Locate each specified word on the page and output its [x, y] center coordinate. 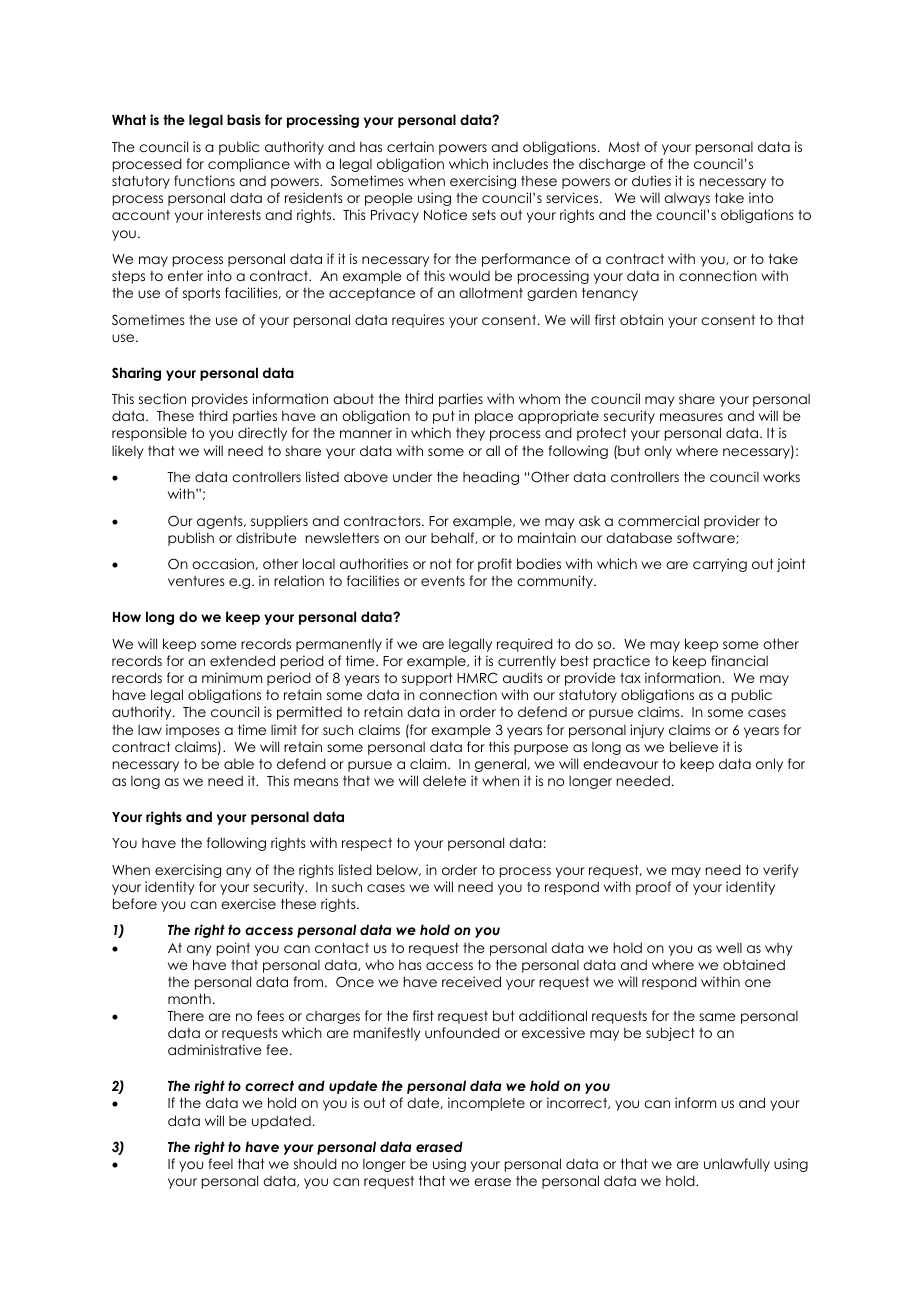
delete [444, 780]
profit [495, 565]
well [729, 948]
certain [410, 146]
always [687, 199]
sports [201, 294]
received [471, 981]
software [707, 538]
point [233, 949]
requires [418, 321]
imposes [193, 731]
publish [191, 539]
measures [691, 417]
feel [221, 1163]
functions [204, 180]
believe [694, 746]
